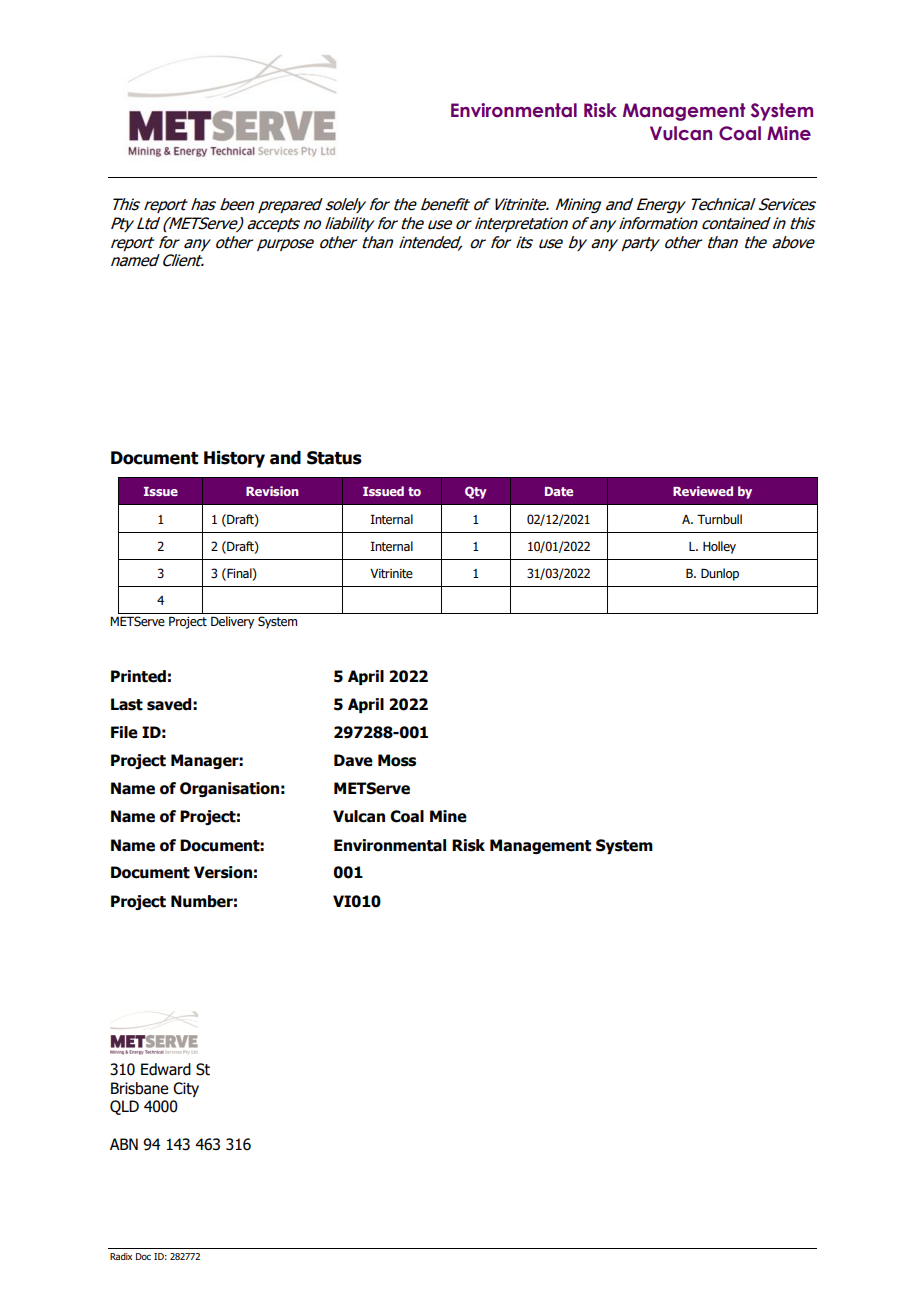  Describe the element at coordinates (397, 760) in the screenshot. I see `Moss` at that location.
